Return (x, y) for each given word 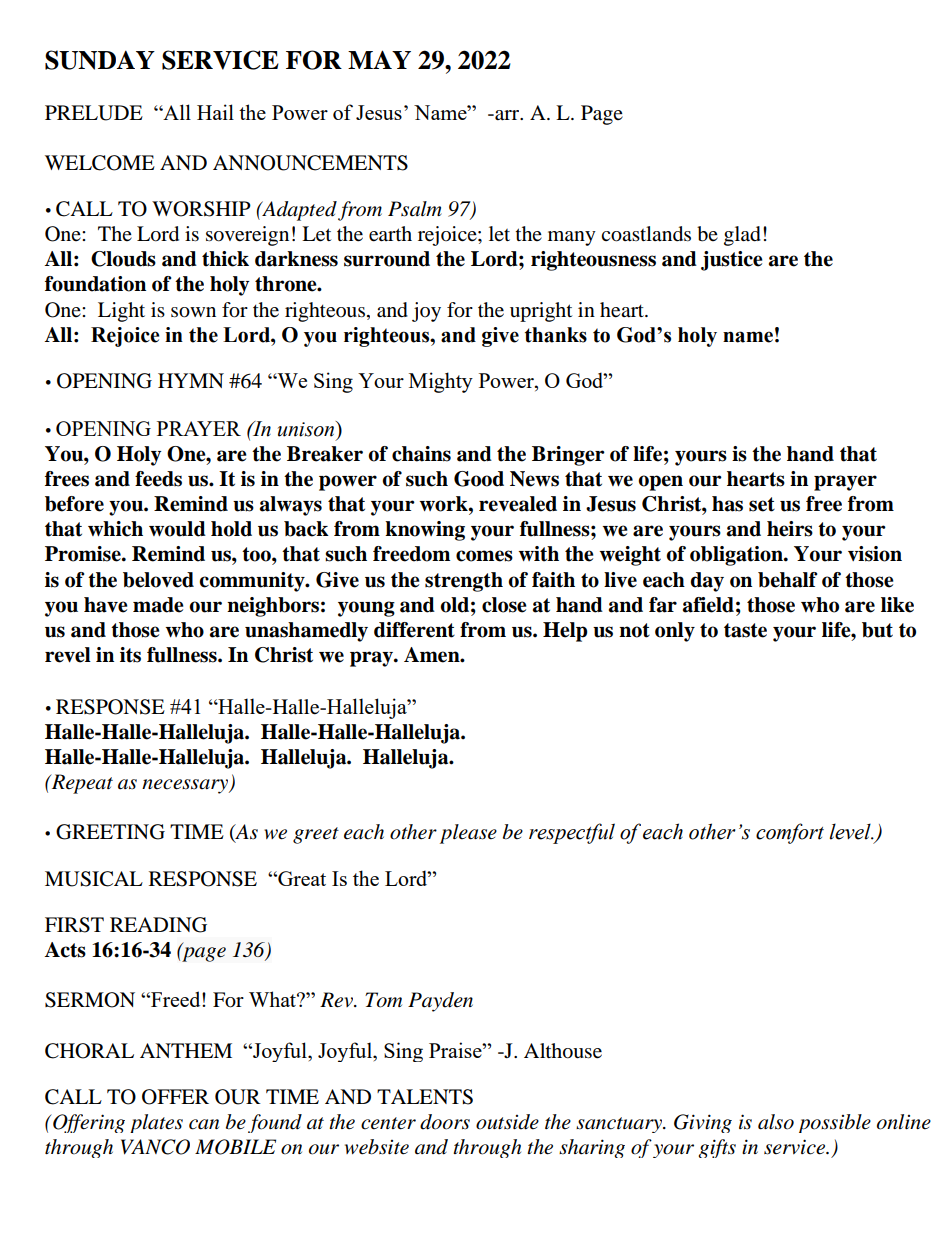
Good (479, 479)
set (762, 504)
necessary (186, 786)
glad (742, 236)
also (776, 1122)
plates (156, 1123)
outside (507, 1122)
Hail (215, 112)
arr (507, 115)
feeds (158, 479)
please (468, 834)
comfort (790, 833)
